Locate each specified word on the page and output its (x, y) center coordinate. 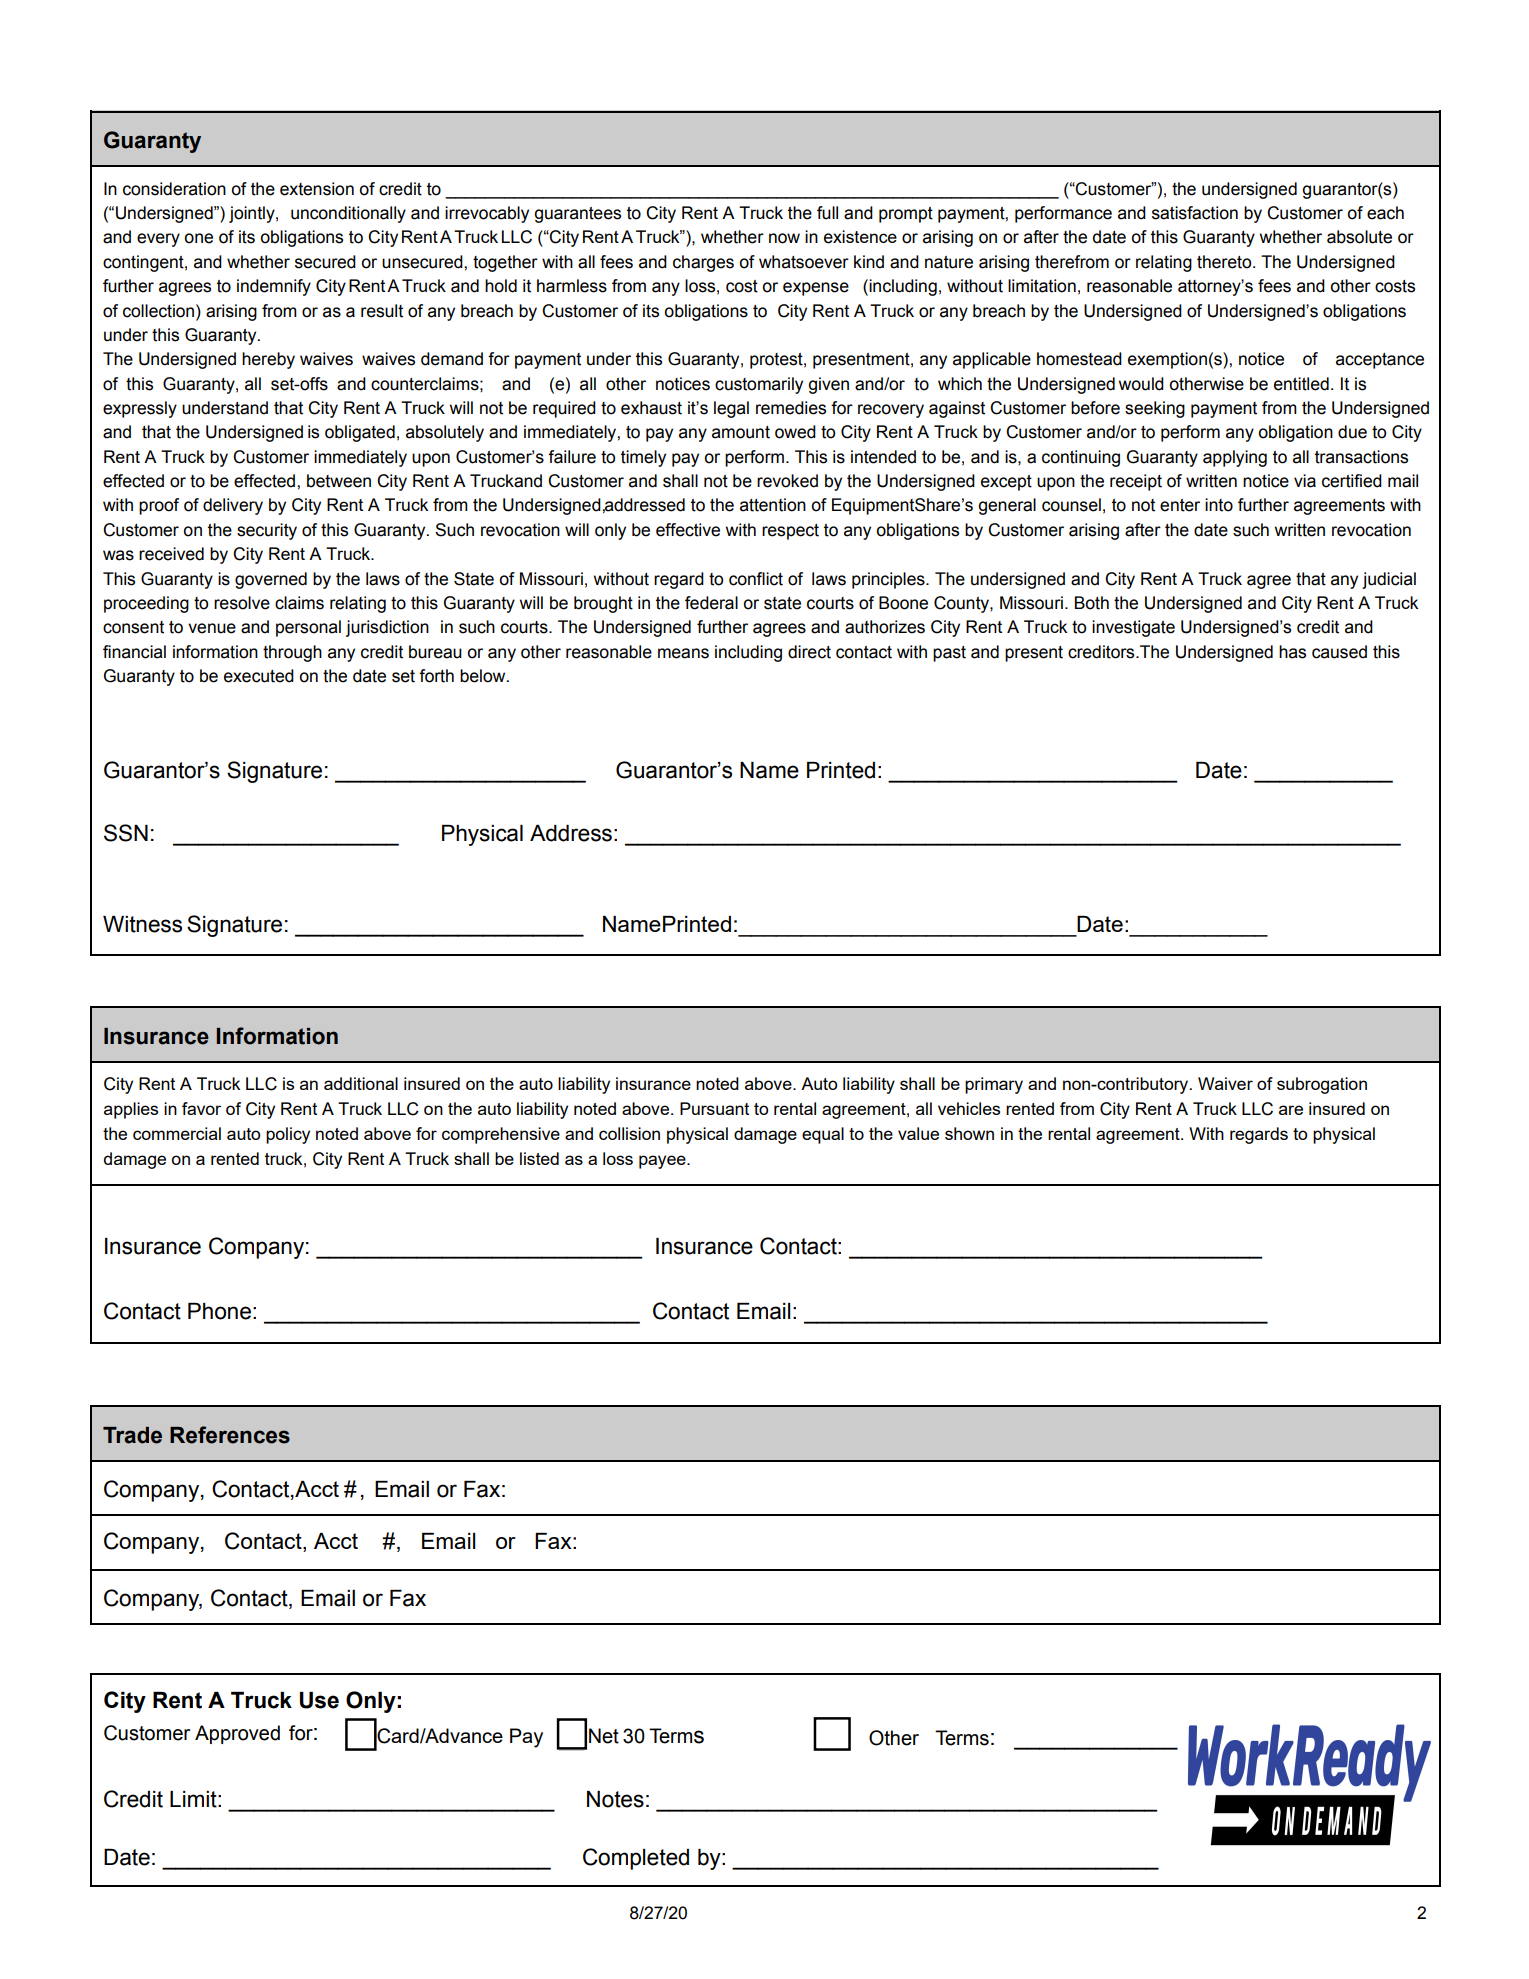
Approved (237, 1734)
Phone (219, 1311)
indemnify (274, 287)
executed (259, 676)
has (1292, 652)
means (683, 653)
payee (663, 1162)
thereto (1225, 262)
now (784, 238)
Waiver (1225, 1083)
